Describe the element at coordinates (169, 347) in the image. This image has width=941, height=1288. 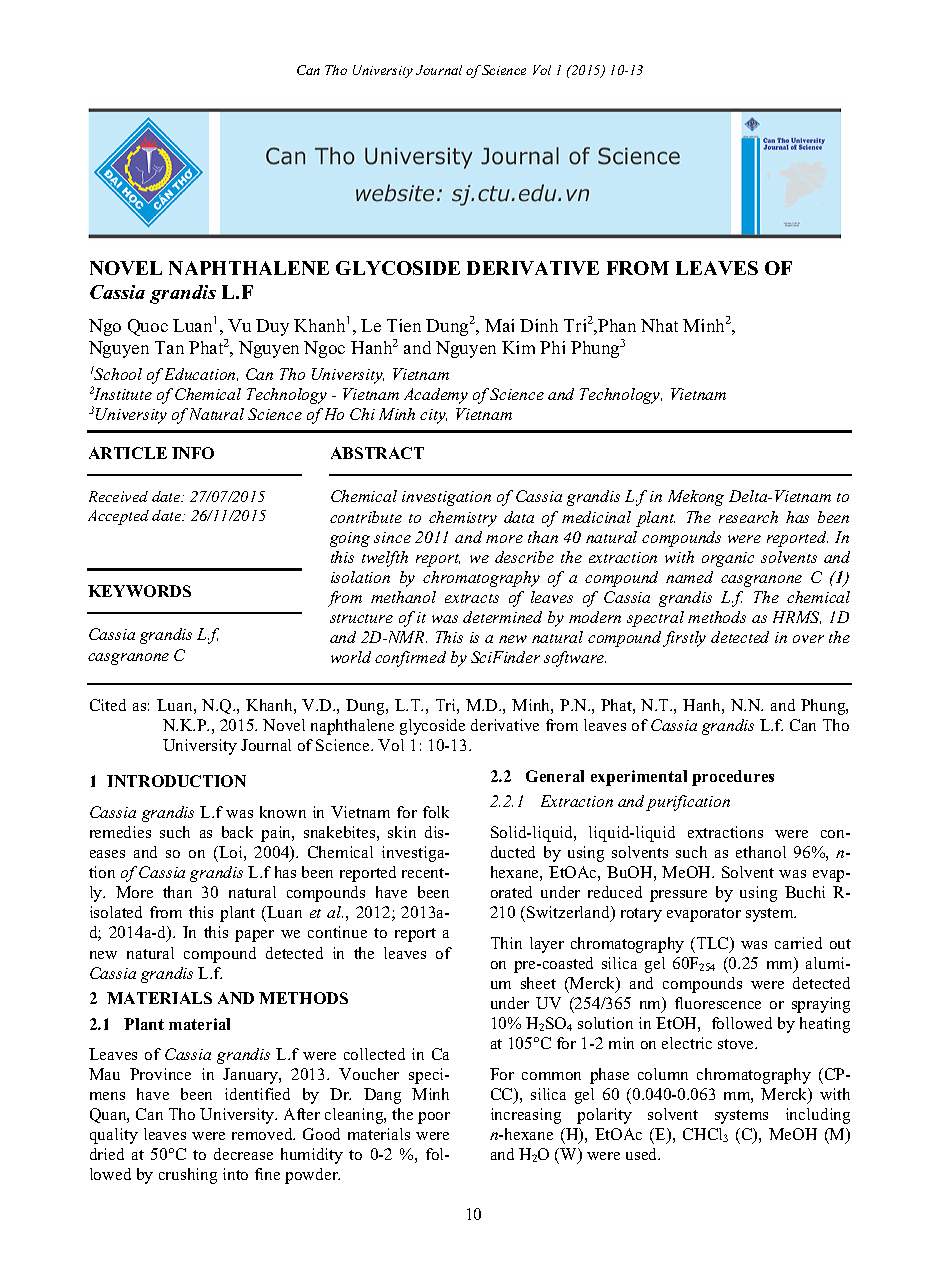
I see `Tan` at that location.
